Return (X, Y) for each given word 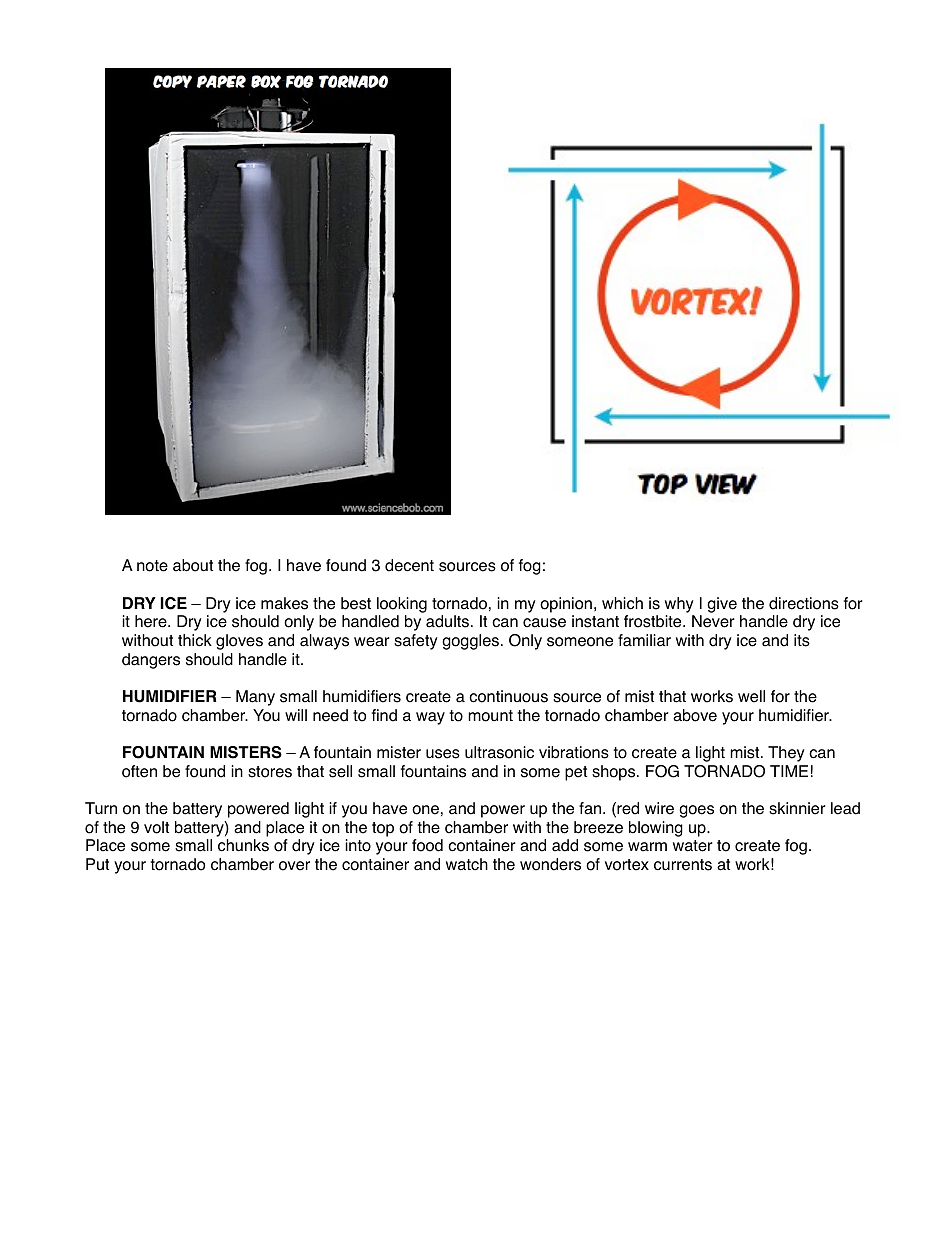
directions (804, 603)
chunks (243, 845)
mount (490, 716)
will (296, 715)
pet (576, 773)
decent (409, 565)
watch (467, 864)
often (139, 771)
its (802, 640)
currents (683, 865)
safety (416, 642)
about (193, 565)
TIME (789, 771)
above (695, 715)
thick (195, 640)
